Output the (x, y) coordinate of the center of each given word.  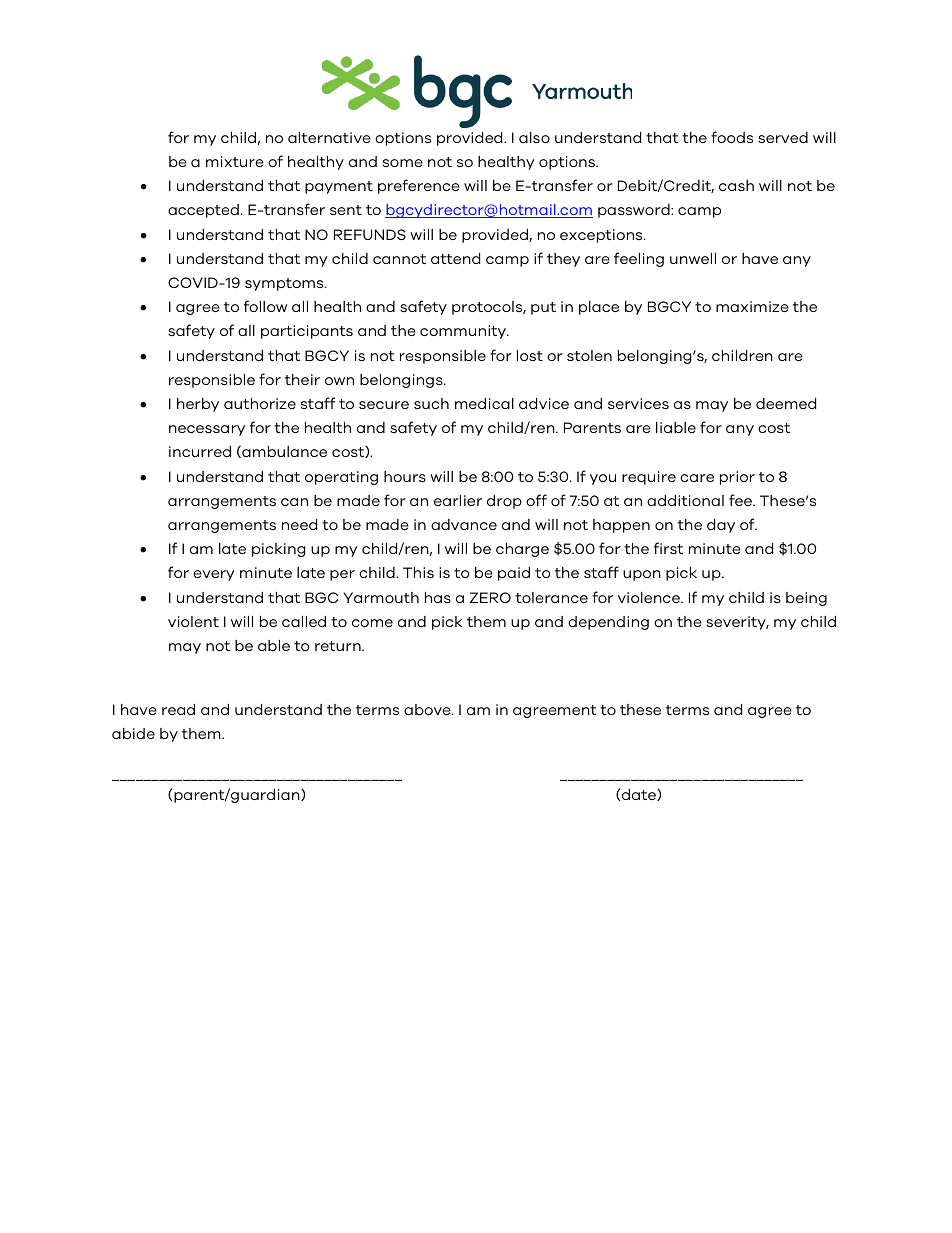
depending (608, 623)
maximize (752, 306)
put (543, 308)
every (213, 575)
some (403, 163)
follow (265, 306)
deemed (786, 403)
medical (484, 403)
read (178, 709)
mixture (235, 161)
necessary (207, 430)
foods (732, 137)
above (428, 709)
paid (514, 574)
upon (642, 575)
